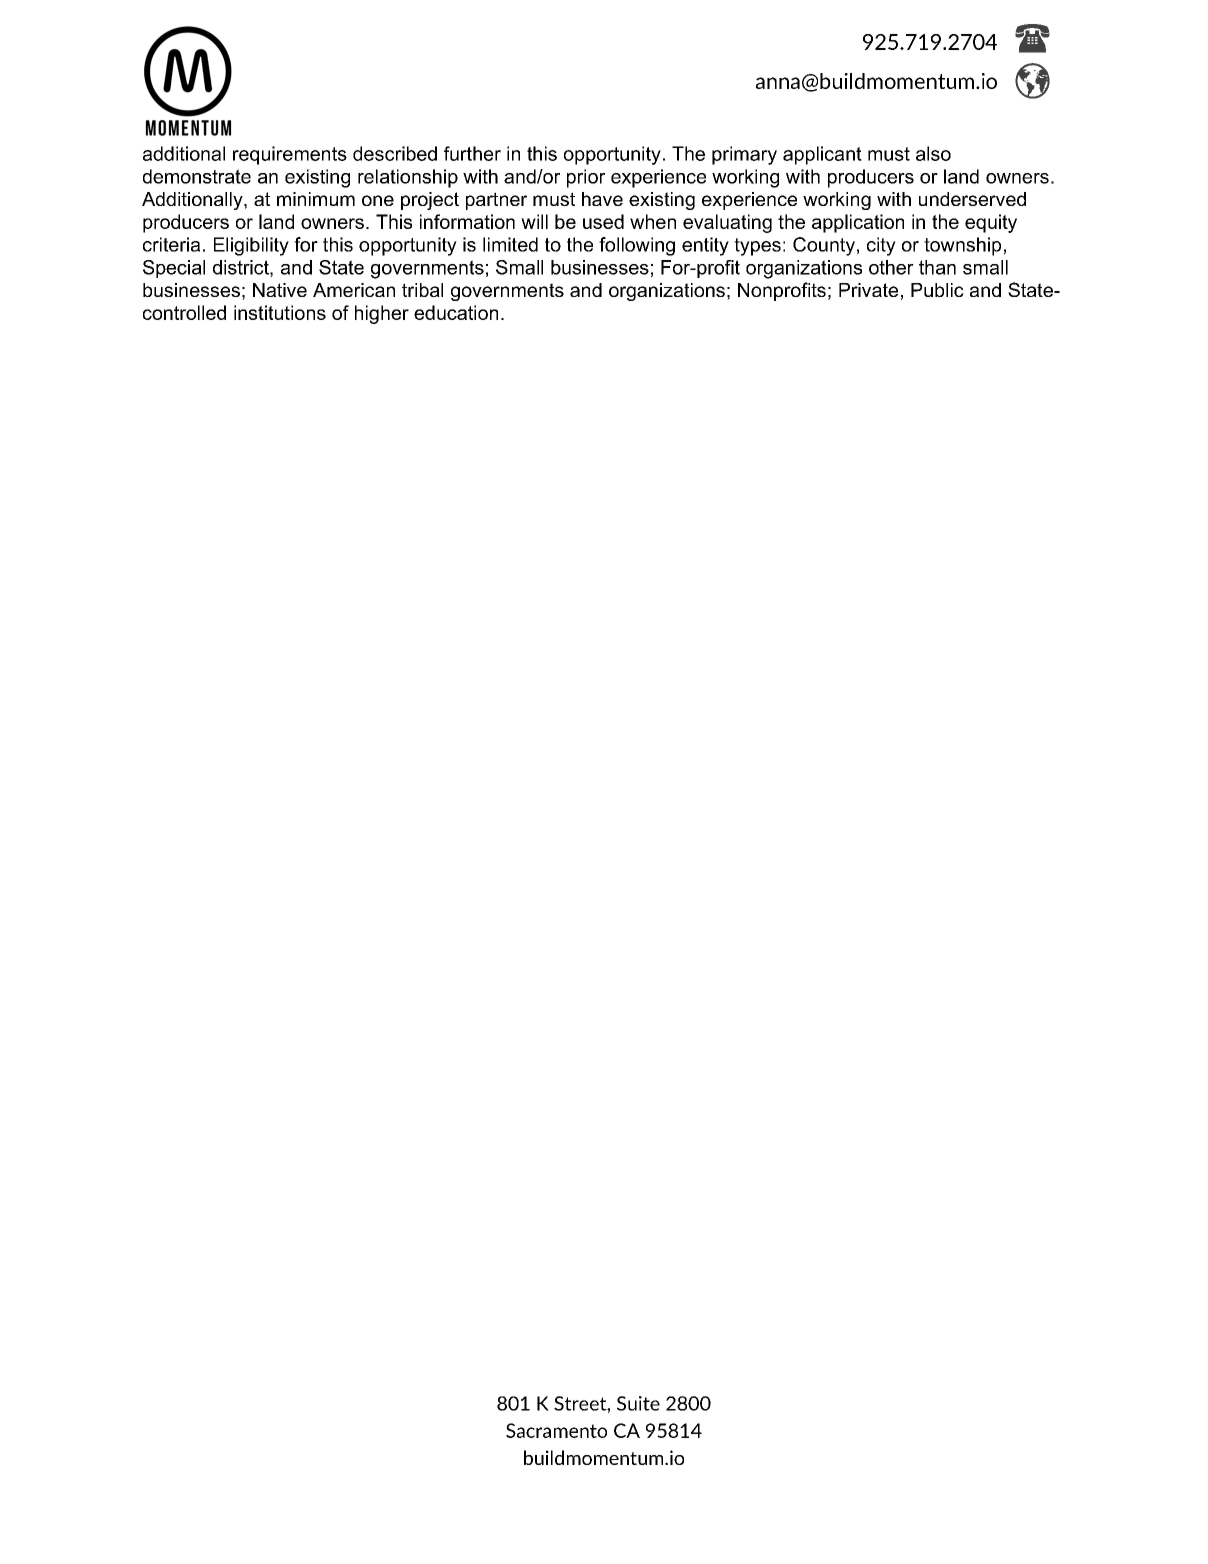 The height and width of the screenshot is (1564, 1208). I want to click on Public, so click(937, 290).
